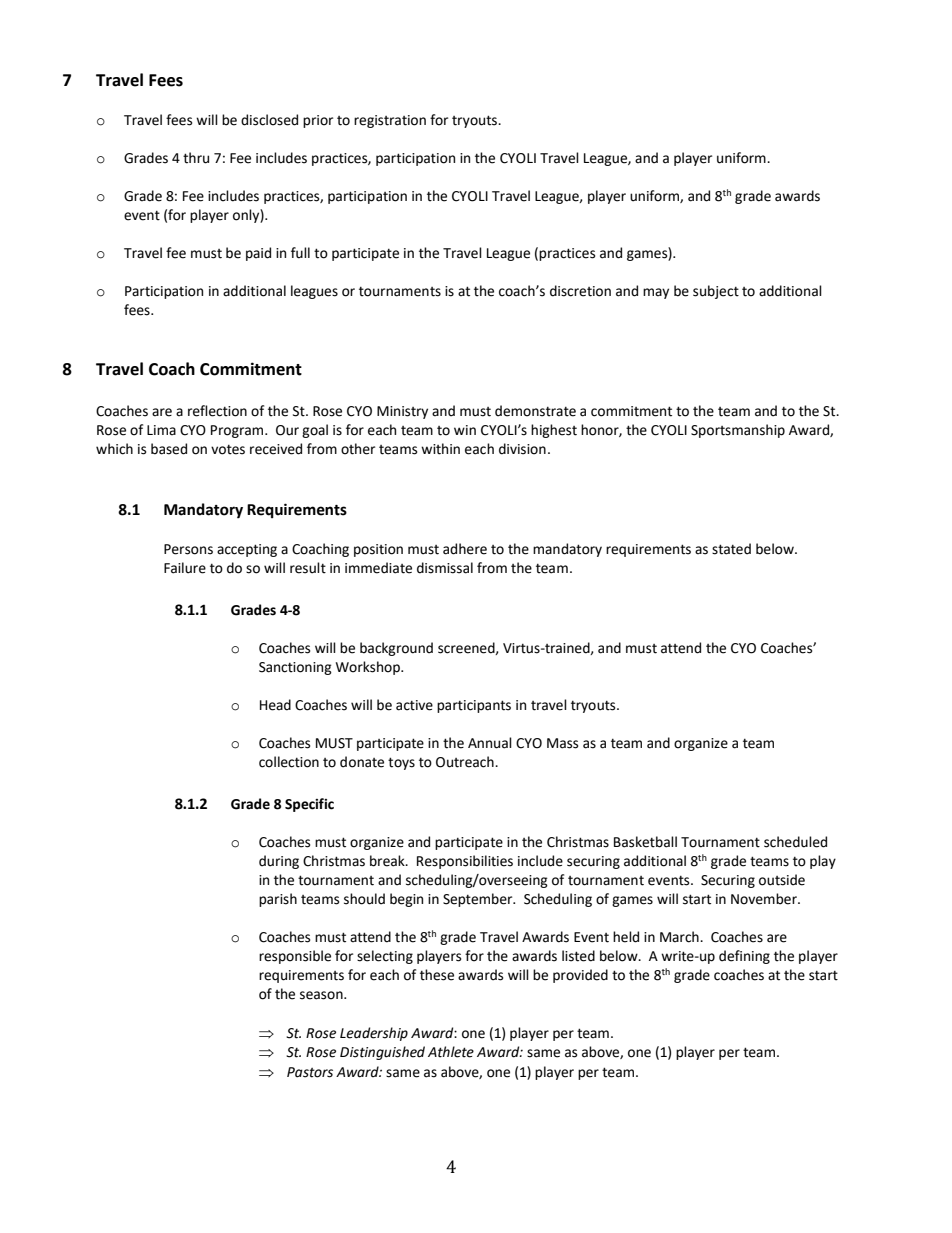 The width and height of the image is (952, 1233). What do you see at coordinates (196, 158) in the image?
I see `thru` at bounding box center [196, 158].
